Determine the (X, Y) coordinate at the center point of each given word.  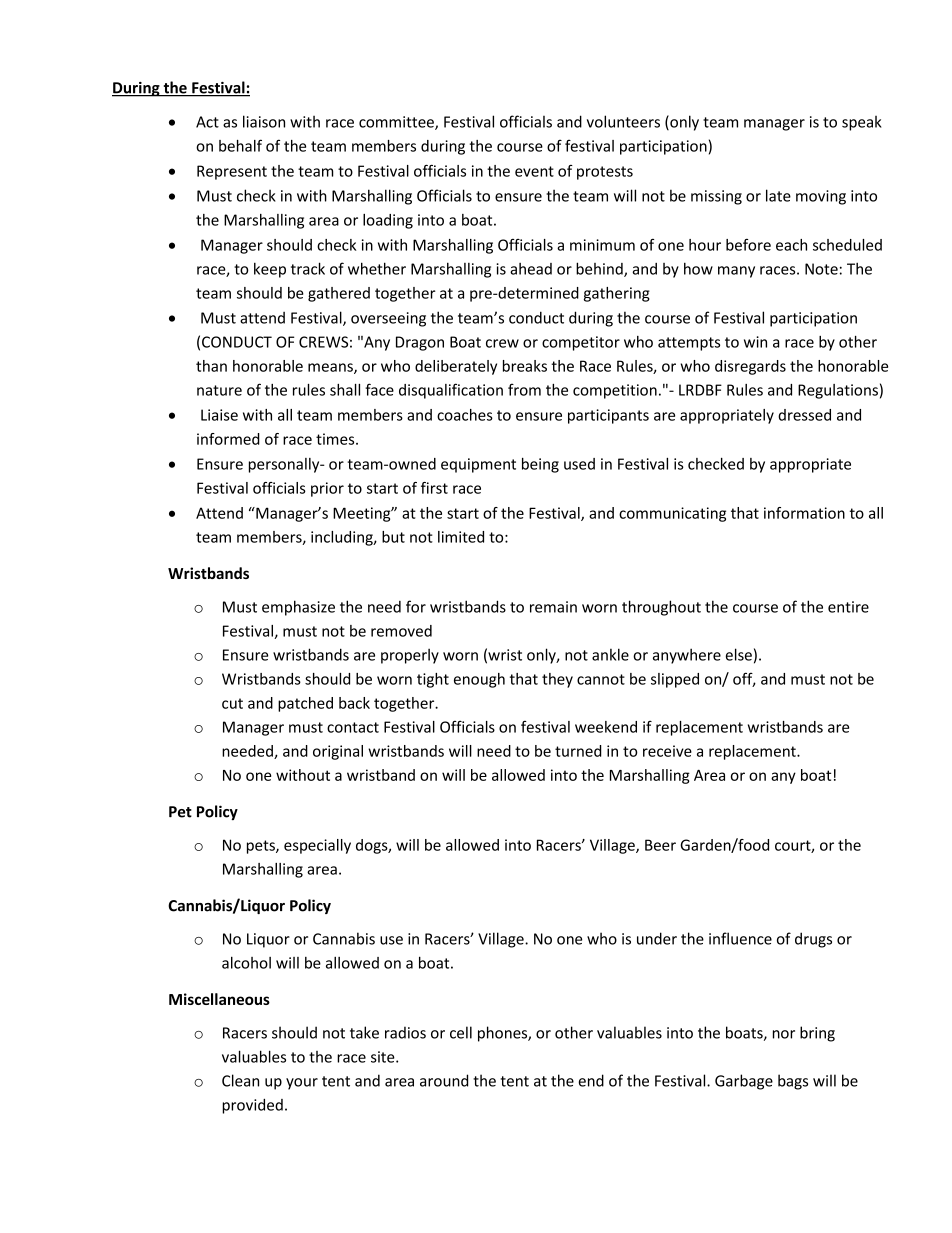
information (804, 513)
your (302, 1084)
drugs (813, 940)
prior (327, 489)
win (755, 342)
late (778, 195)
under (657, 938)
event (534, 171)
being (540, 465)
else (739, 654)
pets (262, 847)
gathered (339, 294)
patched (305, 704)
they (557, 680)
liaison (264, 121)
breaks (525, 366)
